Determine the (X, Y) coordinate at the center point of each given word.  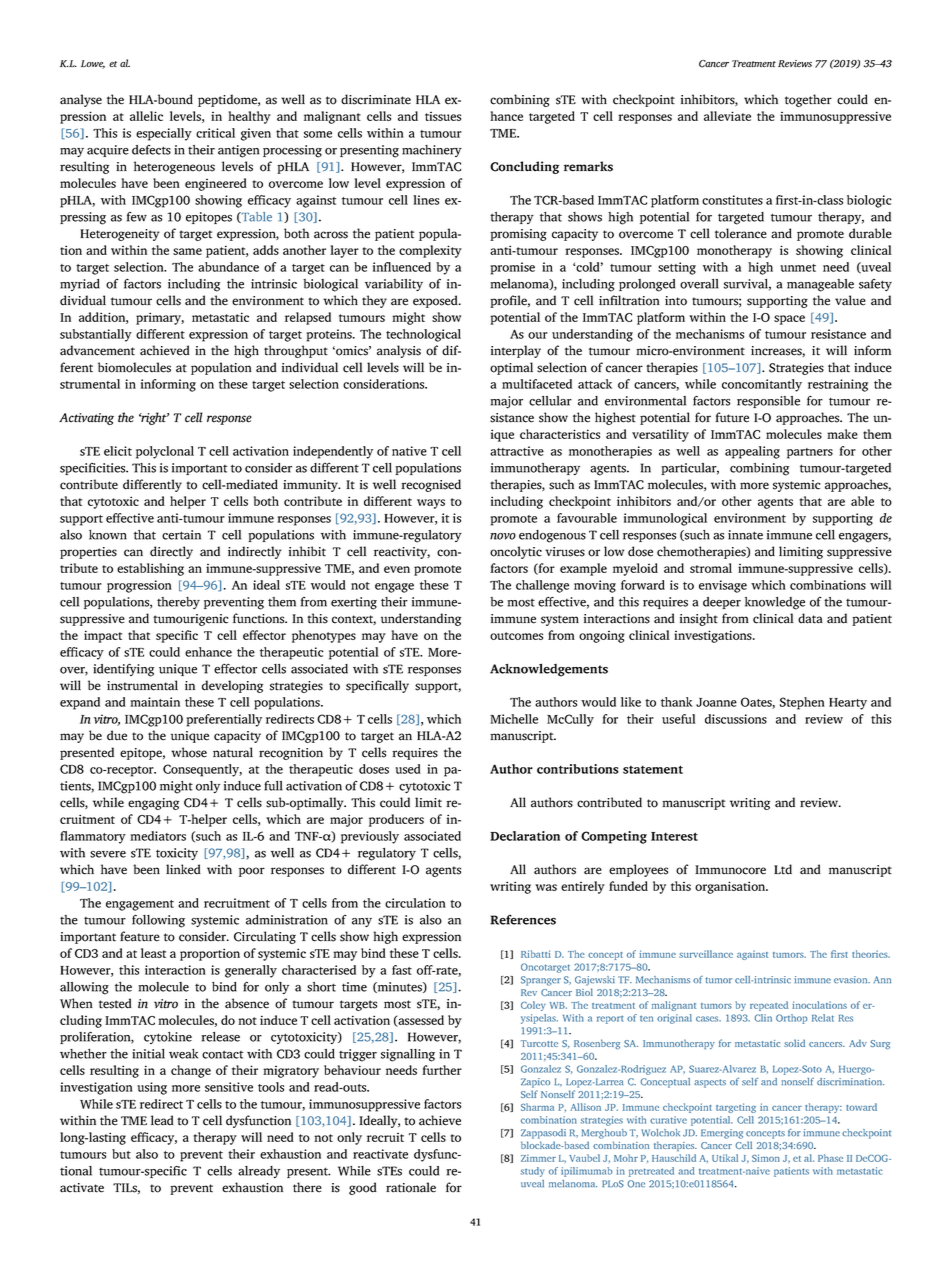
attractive (517, 451)
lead (162, 1120)
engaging (153, 804)
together (808, 100)
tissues (443, 116)
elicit (118, 451)
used (408, 769)
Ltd (783, 869)
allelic (146, 116)
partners (810, 453)
